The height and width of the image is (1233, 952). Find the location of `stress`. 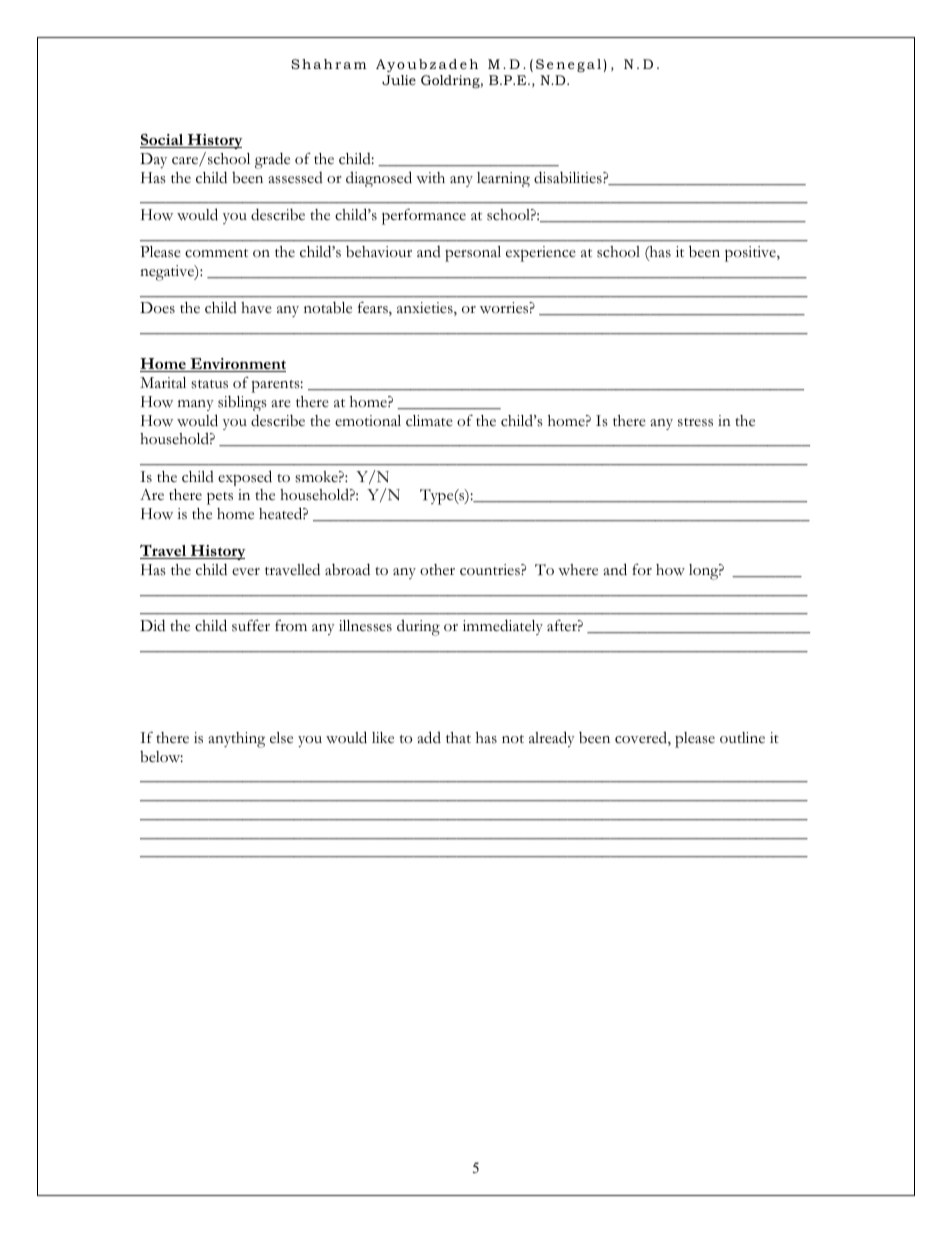

stress is located at coordinates (695, 422).
